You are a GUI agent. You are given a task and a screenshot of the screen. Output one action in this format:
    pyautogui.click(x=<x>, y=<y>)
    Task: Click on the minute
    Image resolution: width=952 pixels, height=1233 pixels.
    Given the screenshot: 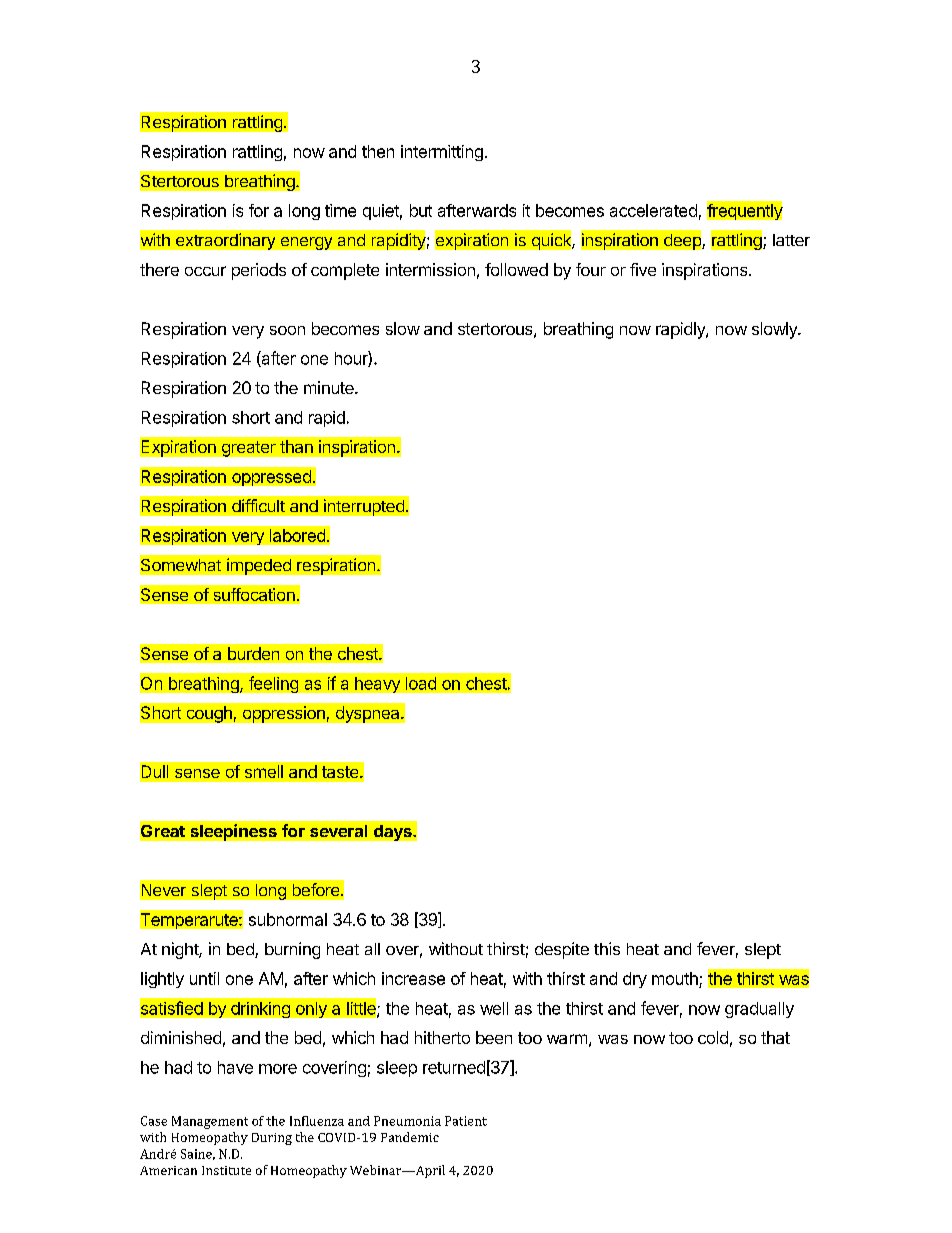 What is the action you would take?
    pyautogui.click(x=330, y=387)
